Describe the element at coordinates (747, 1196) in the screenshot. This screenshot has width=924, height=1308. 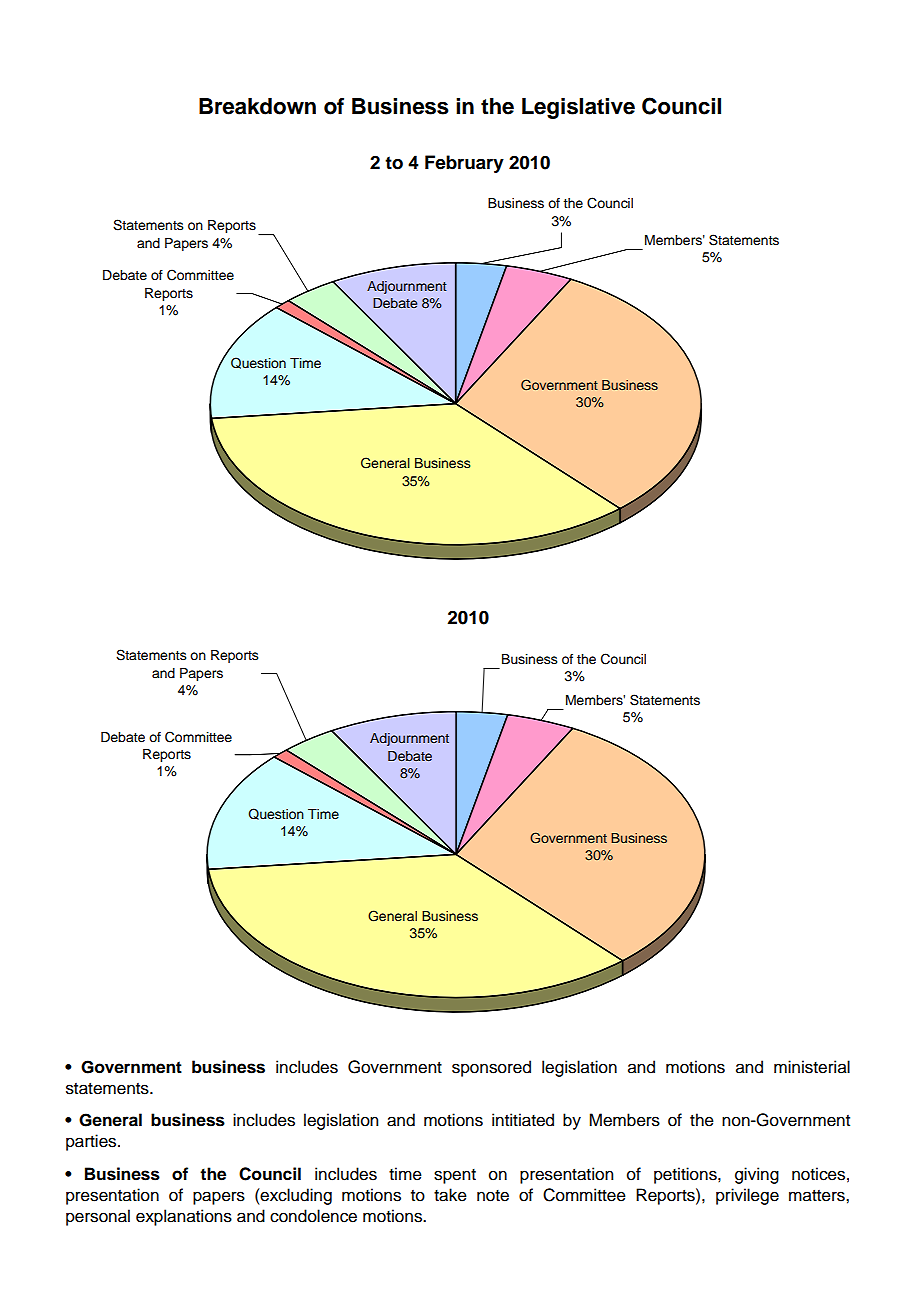
I see `privilege` at that location.
